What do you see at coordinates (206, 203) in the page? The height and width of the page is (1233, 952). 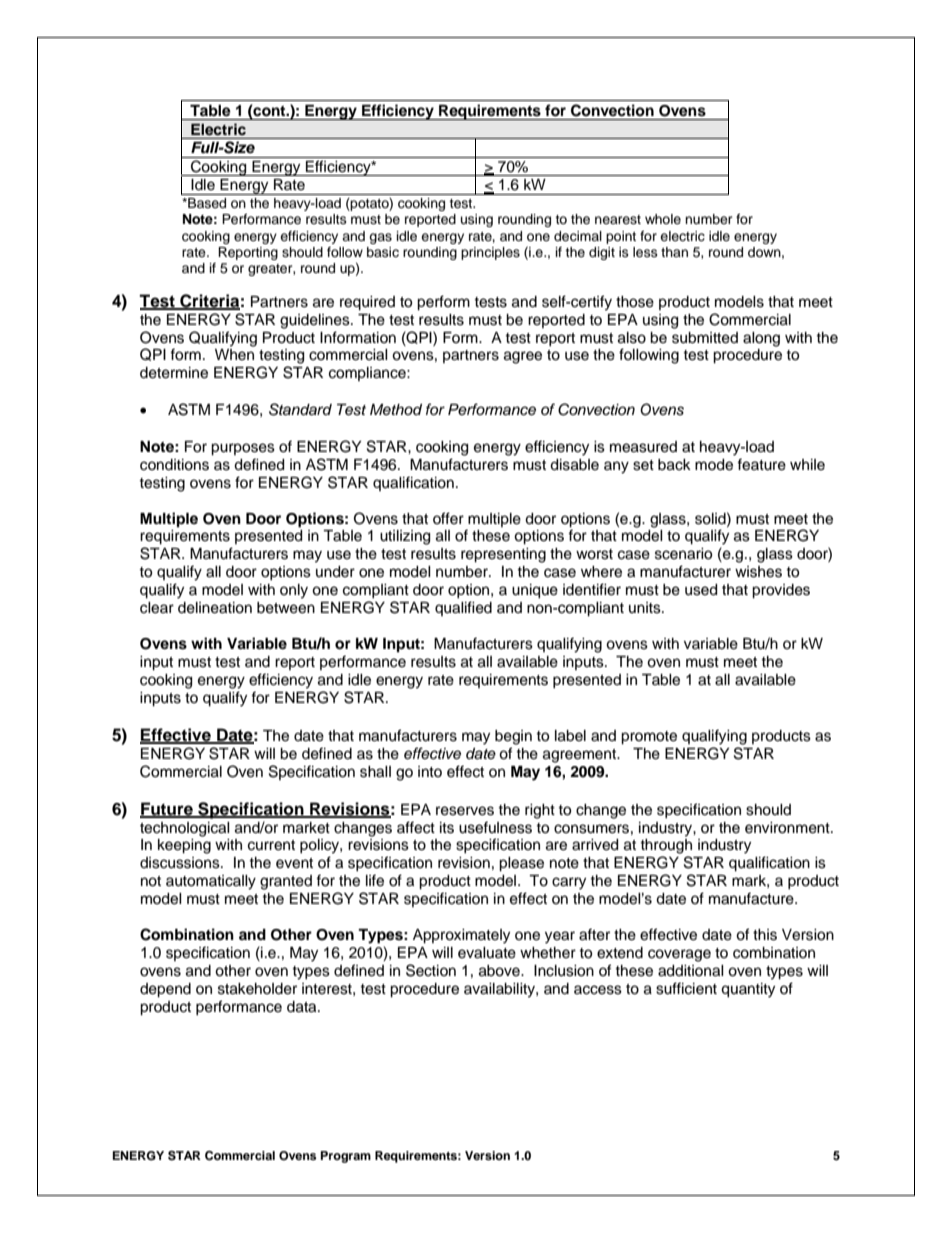 I see `Based` at bounding box center [206, 203].
